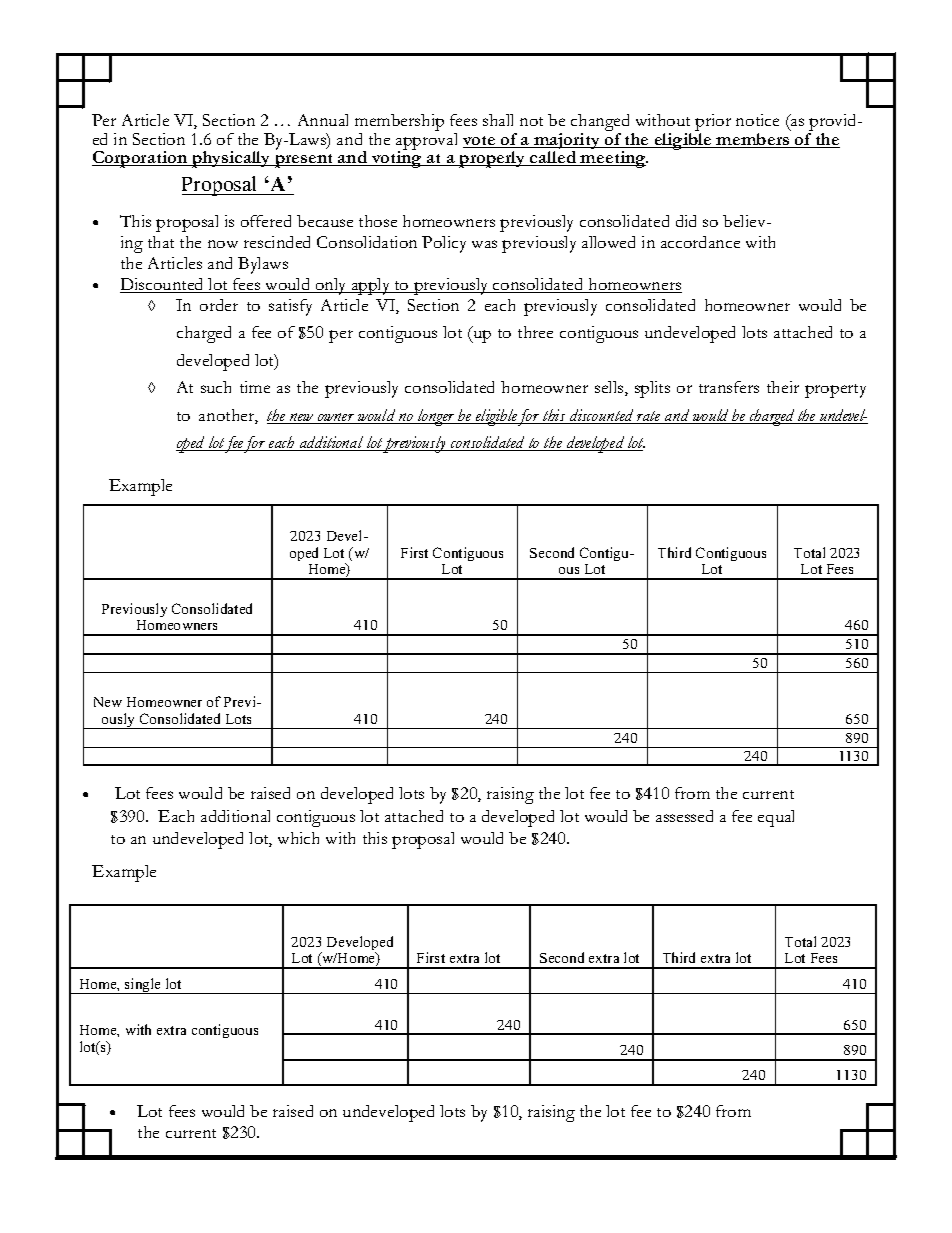 This screenshot has height=1233, width=952. What do you see at coordinates (216, 387) in the screenshot?
I see `such` at bounding box center [216, 387].
